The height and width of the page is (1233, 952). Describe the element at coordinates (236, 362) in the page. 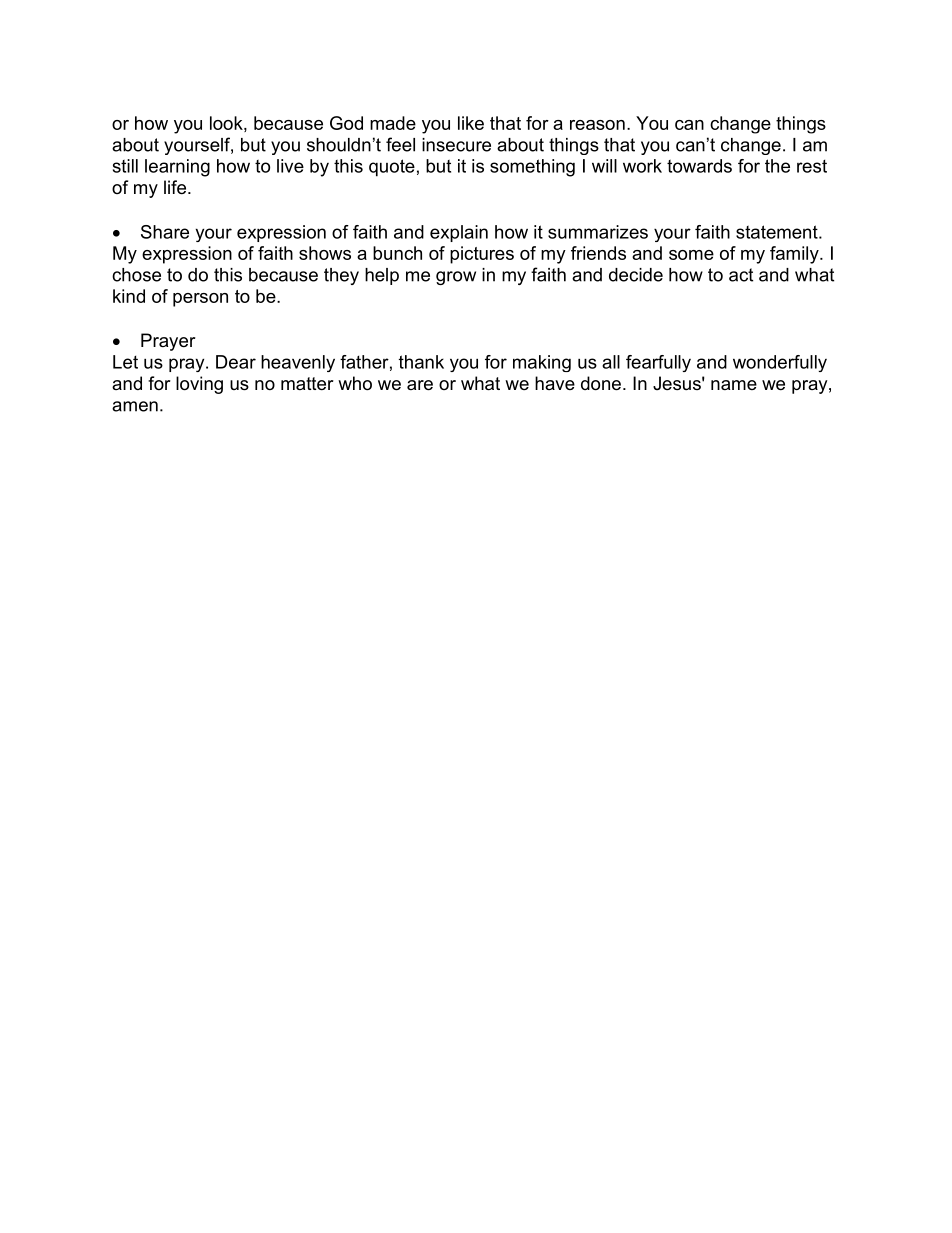

I see `Dear` at that location.
